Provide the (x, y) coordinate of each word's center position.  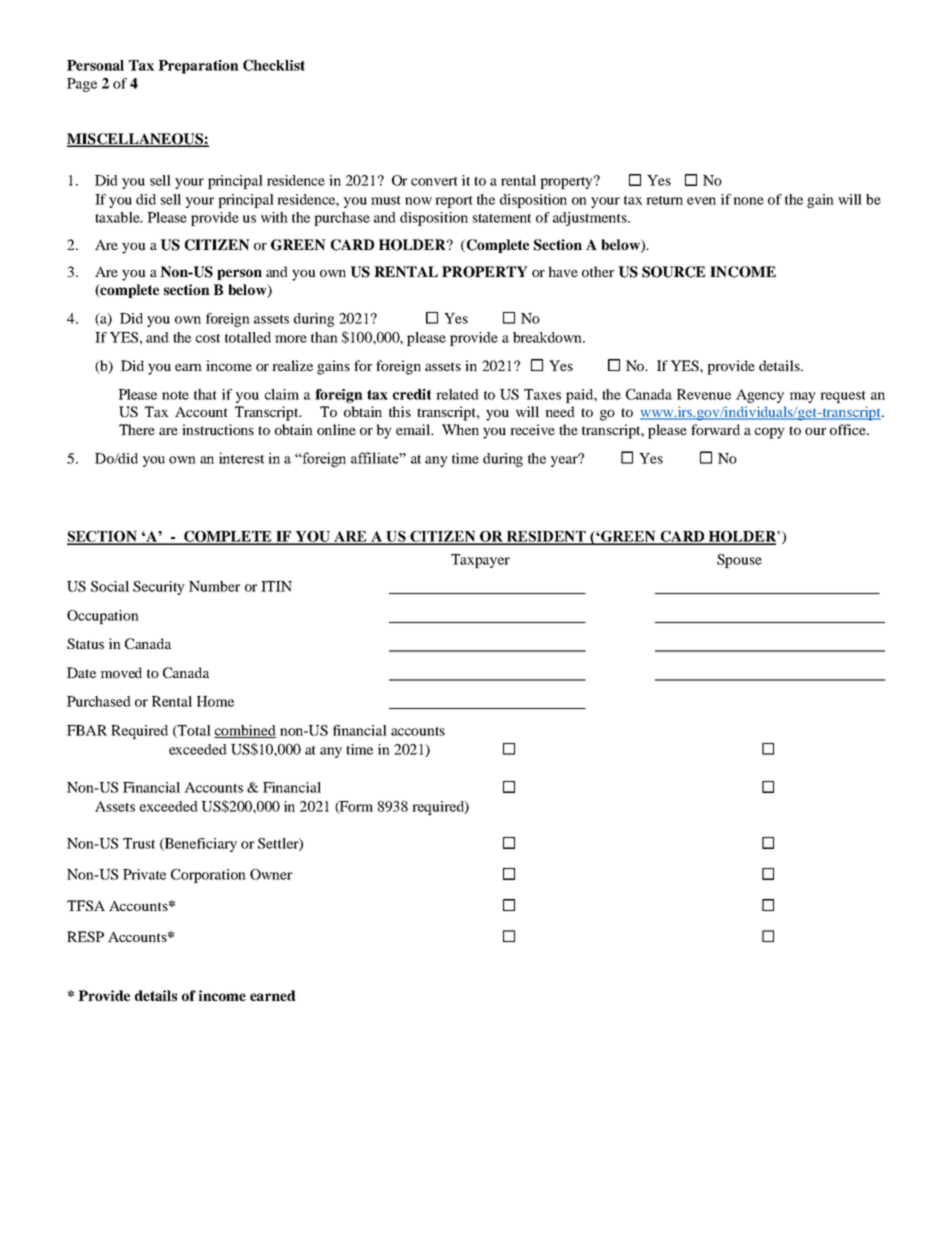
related (457, 394)
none (748, 201)
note (175, 395)
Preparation (198, 67)
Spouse (739, 561)
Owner (271, 874)
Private (144, 874)
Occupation (103, 617)
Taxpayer (480, 561)
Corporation (208, 876)
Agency (760, 396)
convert (434, 181)
